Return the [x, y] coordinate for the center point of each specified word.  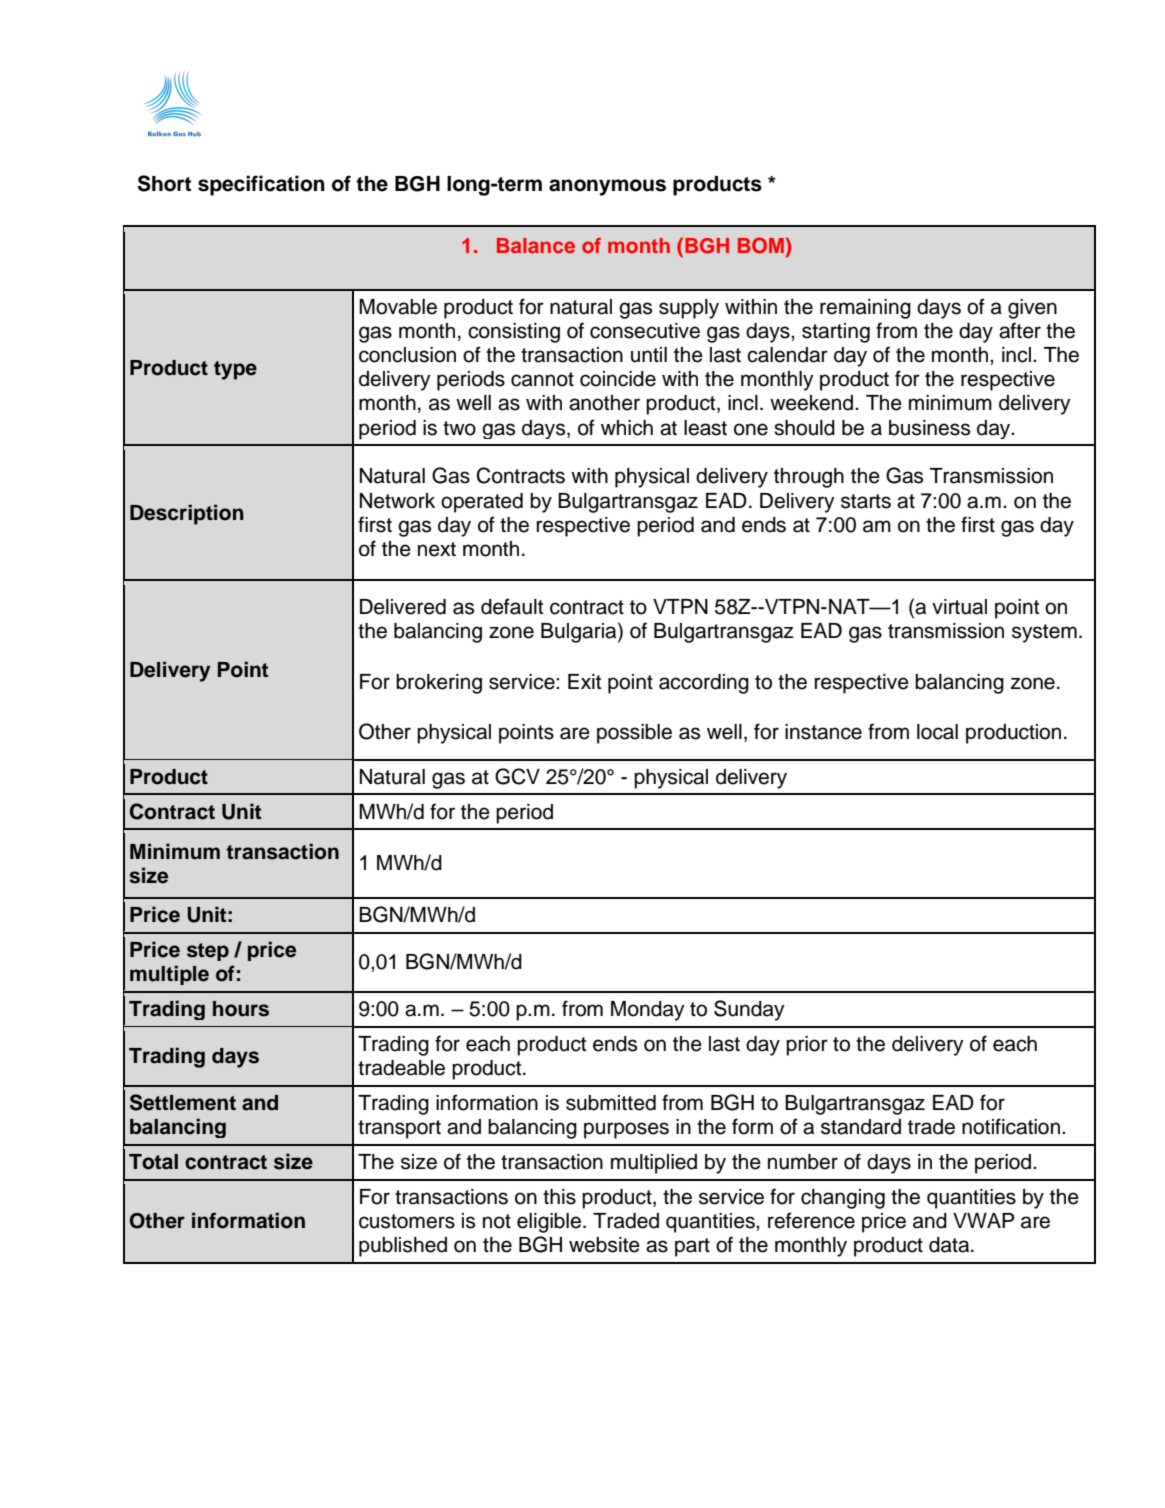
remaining [865, 309]
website [604, 1245]
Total [153, 1162]
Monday [648, 1011]
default [512, 606]
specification [261, 185]
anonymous [607, 187]
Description [187, 514]
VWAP [983, 1220]
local [937, 732]
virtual [959, 607]
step [208, 952]
